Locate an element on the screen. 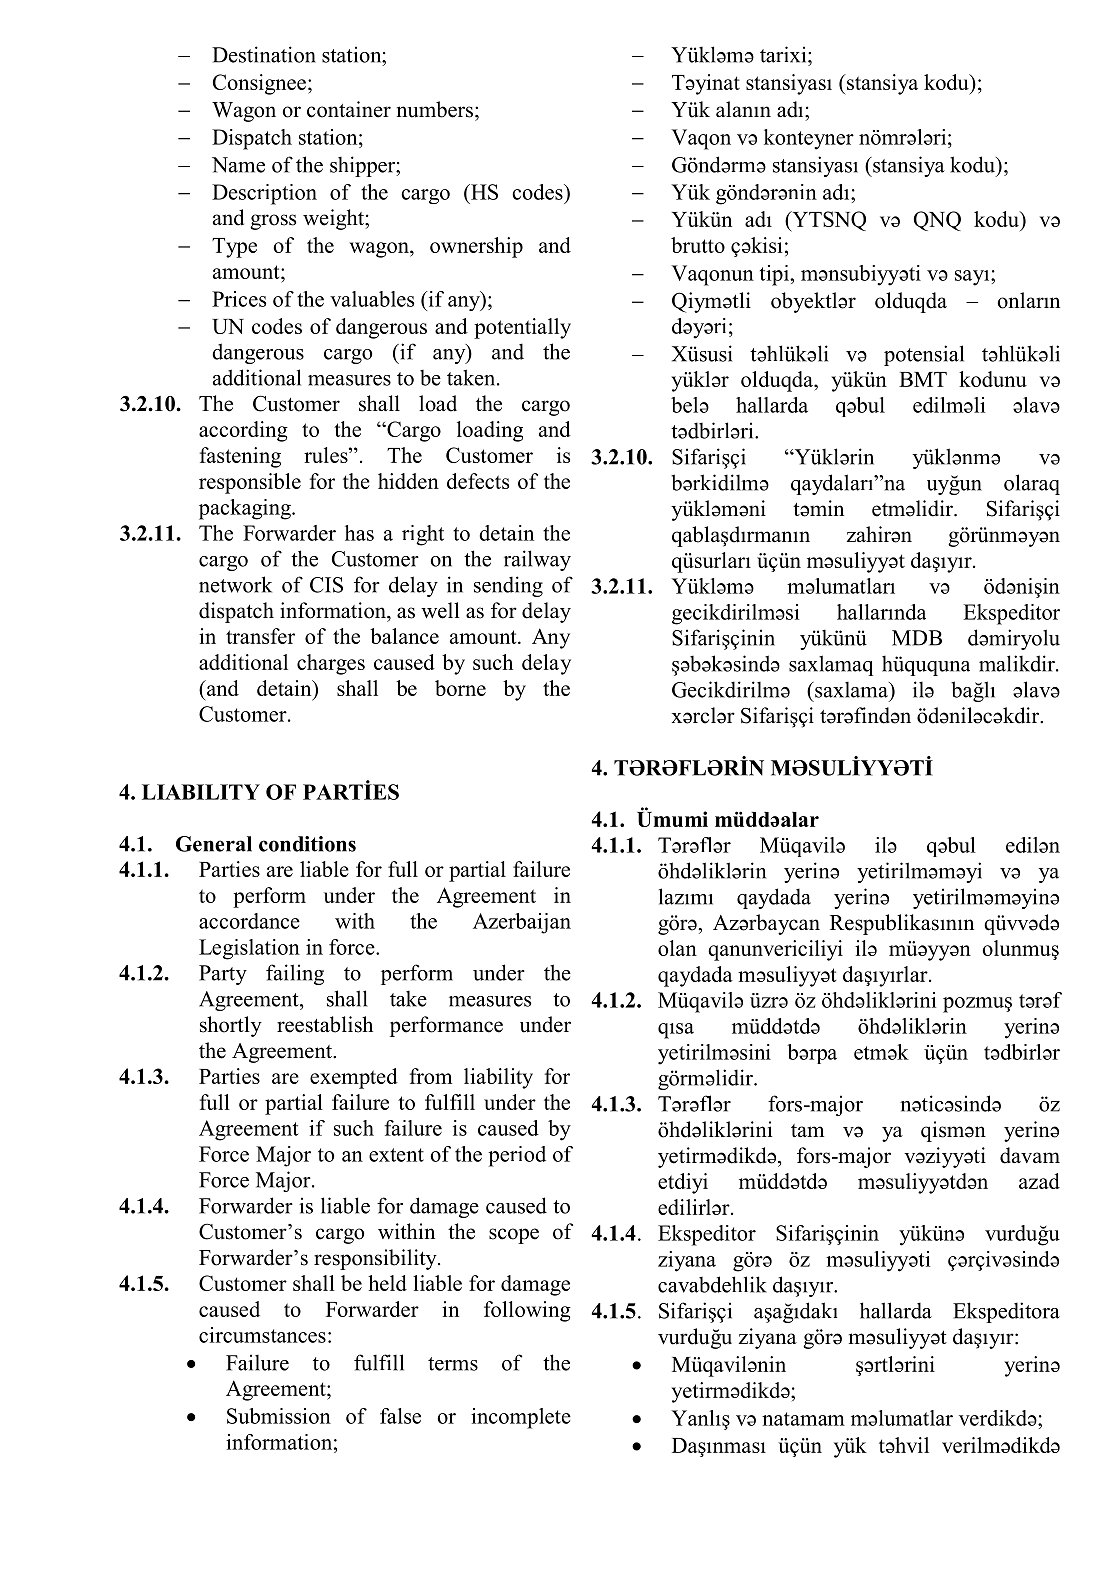 This screenshot has width=1116, height=1578. reestablish is located at coordinates (325, 1024).
